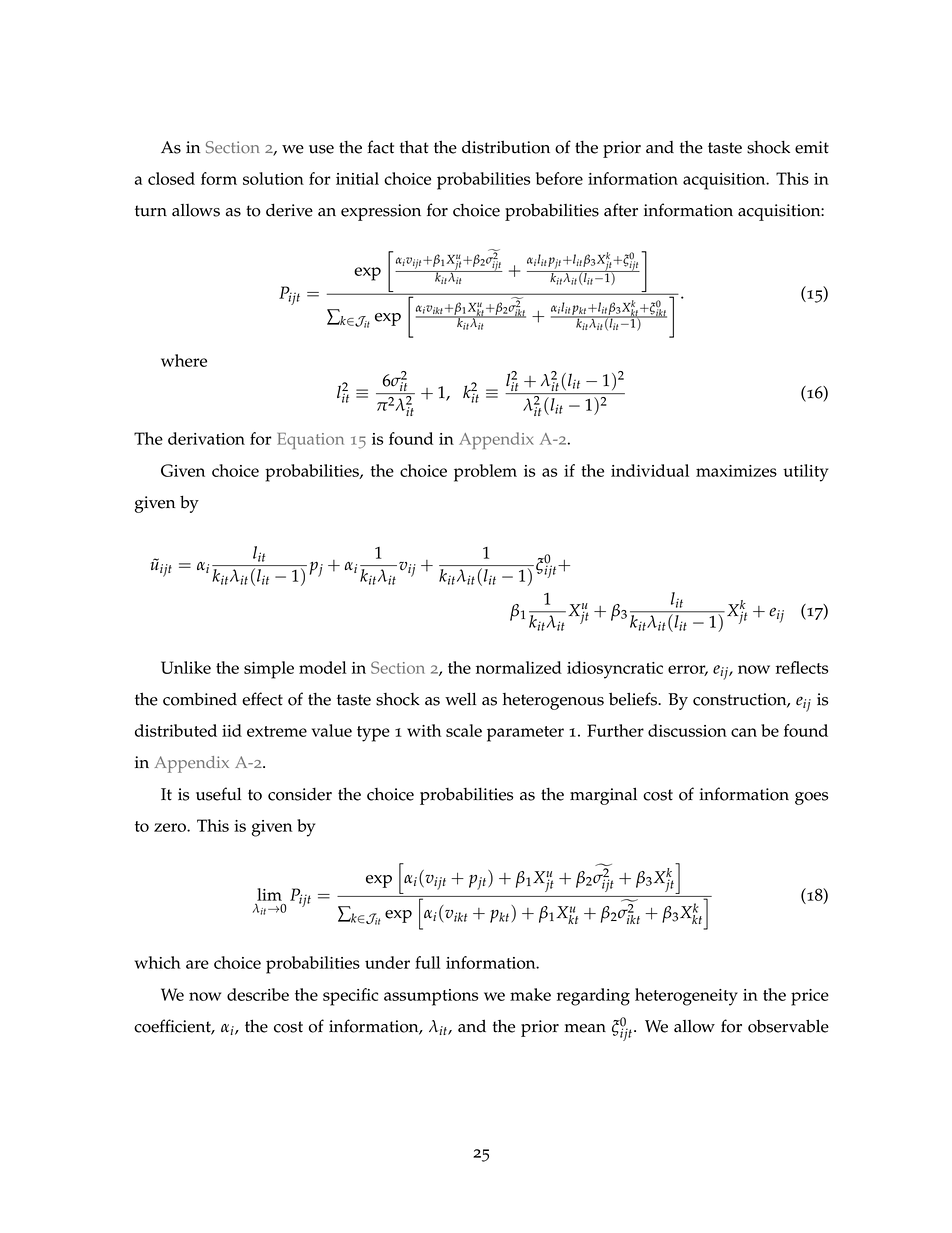 Image resolution: width=952 pixels, height=1233 pixels. What do you see at coordinates (258, 994) in the screenshot?
I see `describe` at bounding box center [258, 994].
